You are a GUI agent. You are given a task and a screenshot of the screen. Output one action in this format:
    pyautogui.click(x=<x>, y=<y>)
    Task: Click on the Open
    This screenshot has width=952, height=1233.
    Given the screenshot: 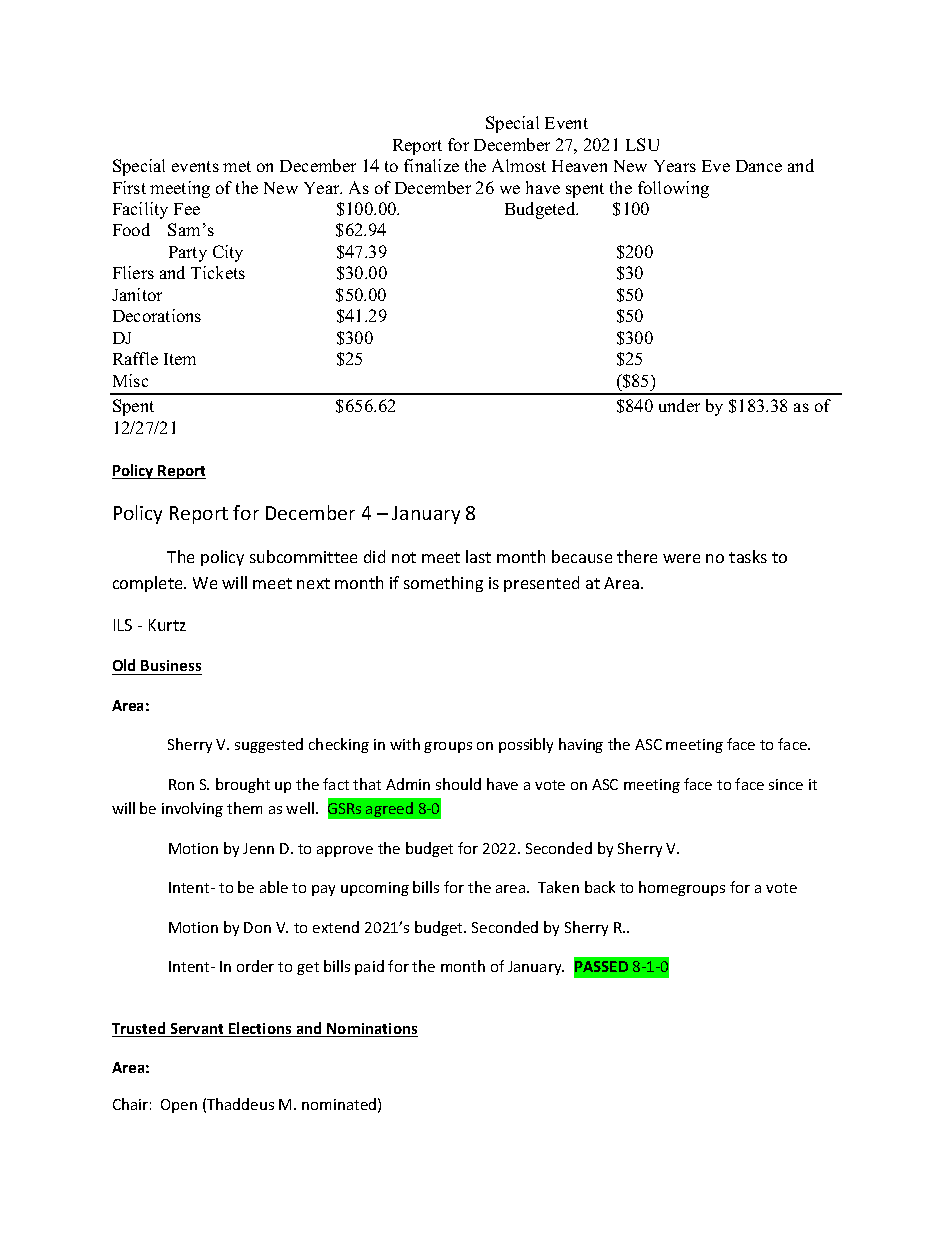 What is the action you would take?
    pyautogui.click(x=179, y=1106)
